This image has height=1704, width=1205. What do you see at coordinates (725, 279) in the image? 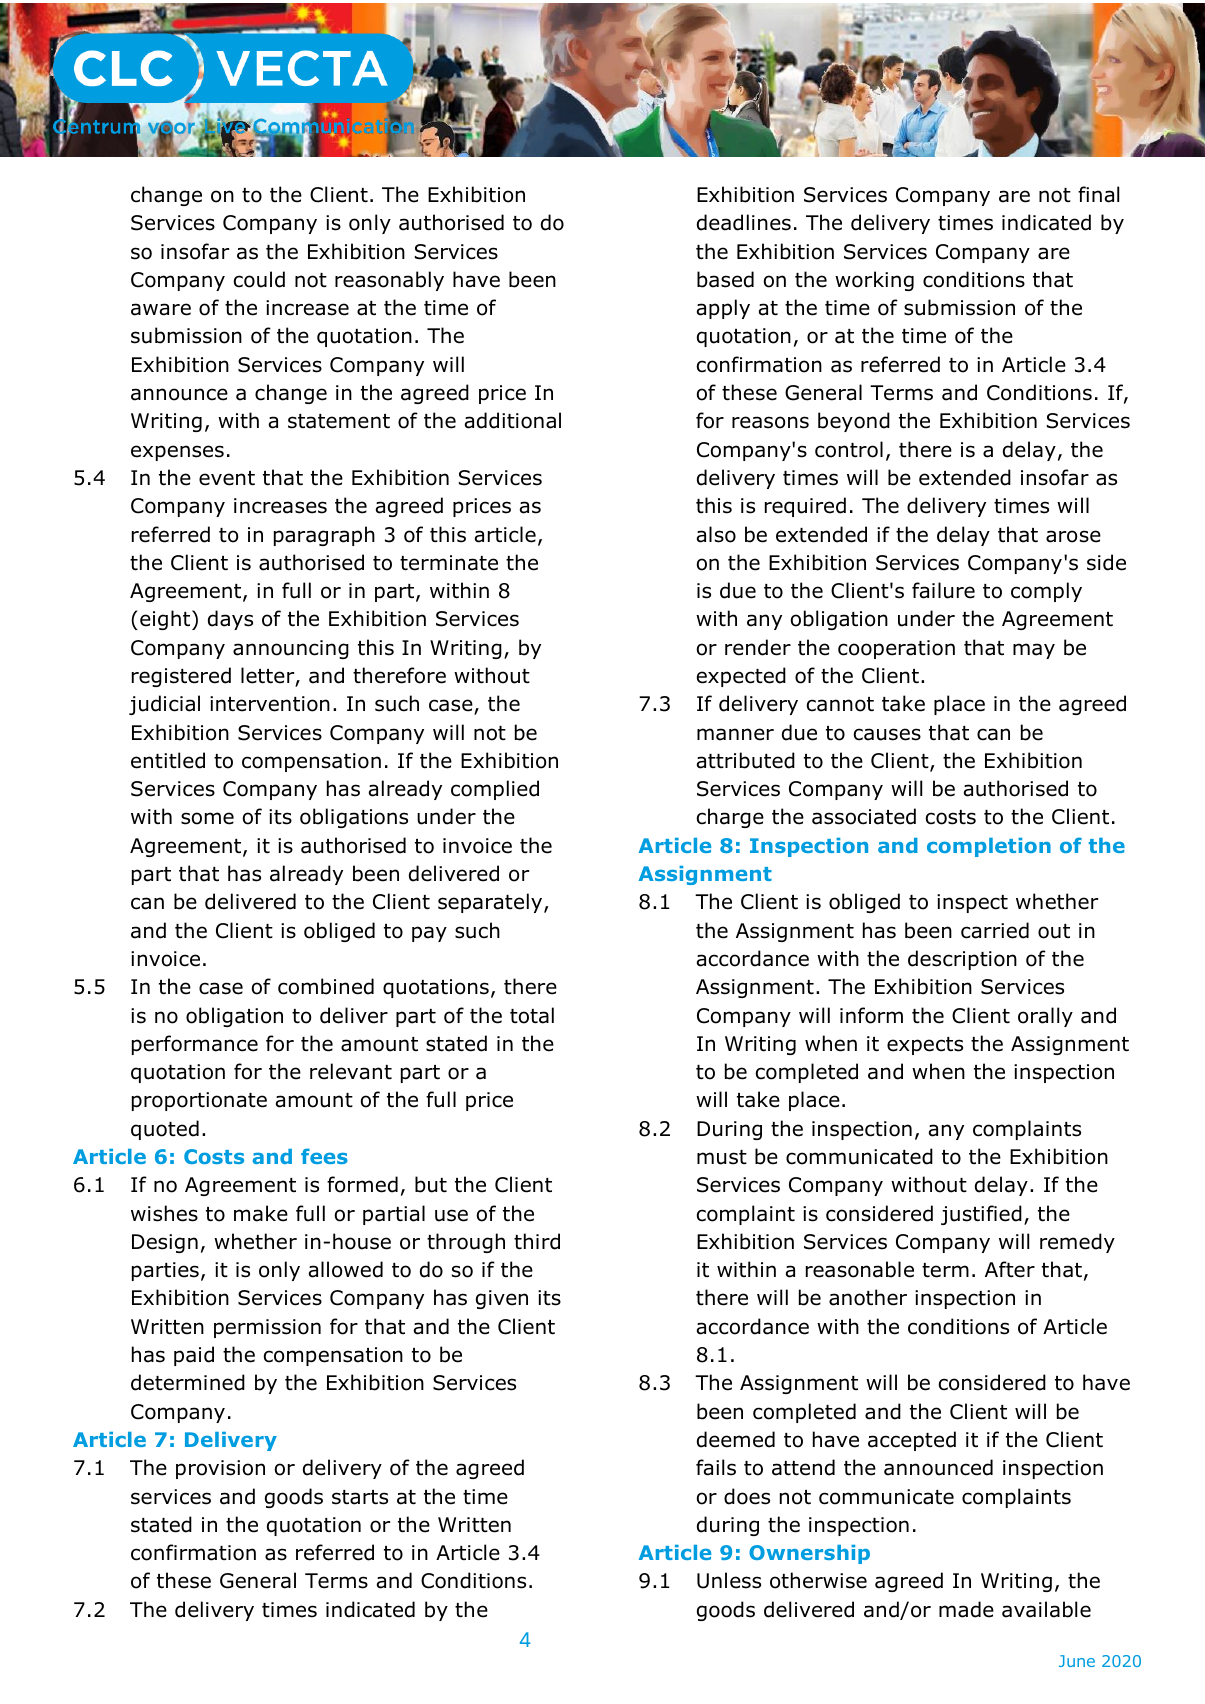
I see `based` at bounding box center [725, 279].
